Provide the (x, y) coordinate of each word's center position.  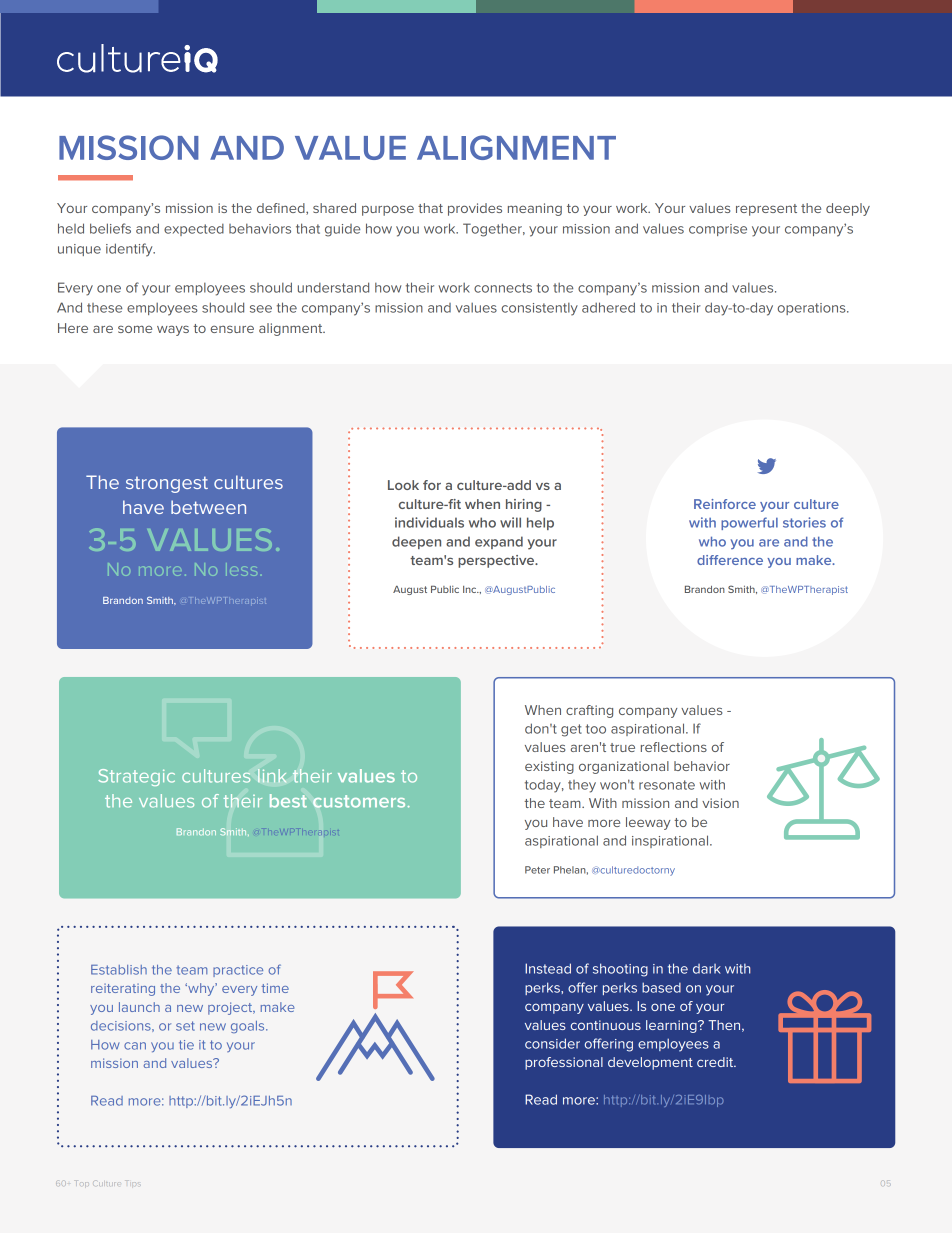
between (208, 507)
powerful (749, 523)
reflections (674, 747)
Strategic (136, 777)
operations (813, 309)
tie (186, 1045)
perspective (497, 561)
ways (173, 330)
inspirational (671, 841)
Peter (537, 870)
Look (403, 485)
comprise (718, 230)
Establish (119, 970)
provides (475, 209)
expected (194, 230)
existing (549, 767)
